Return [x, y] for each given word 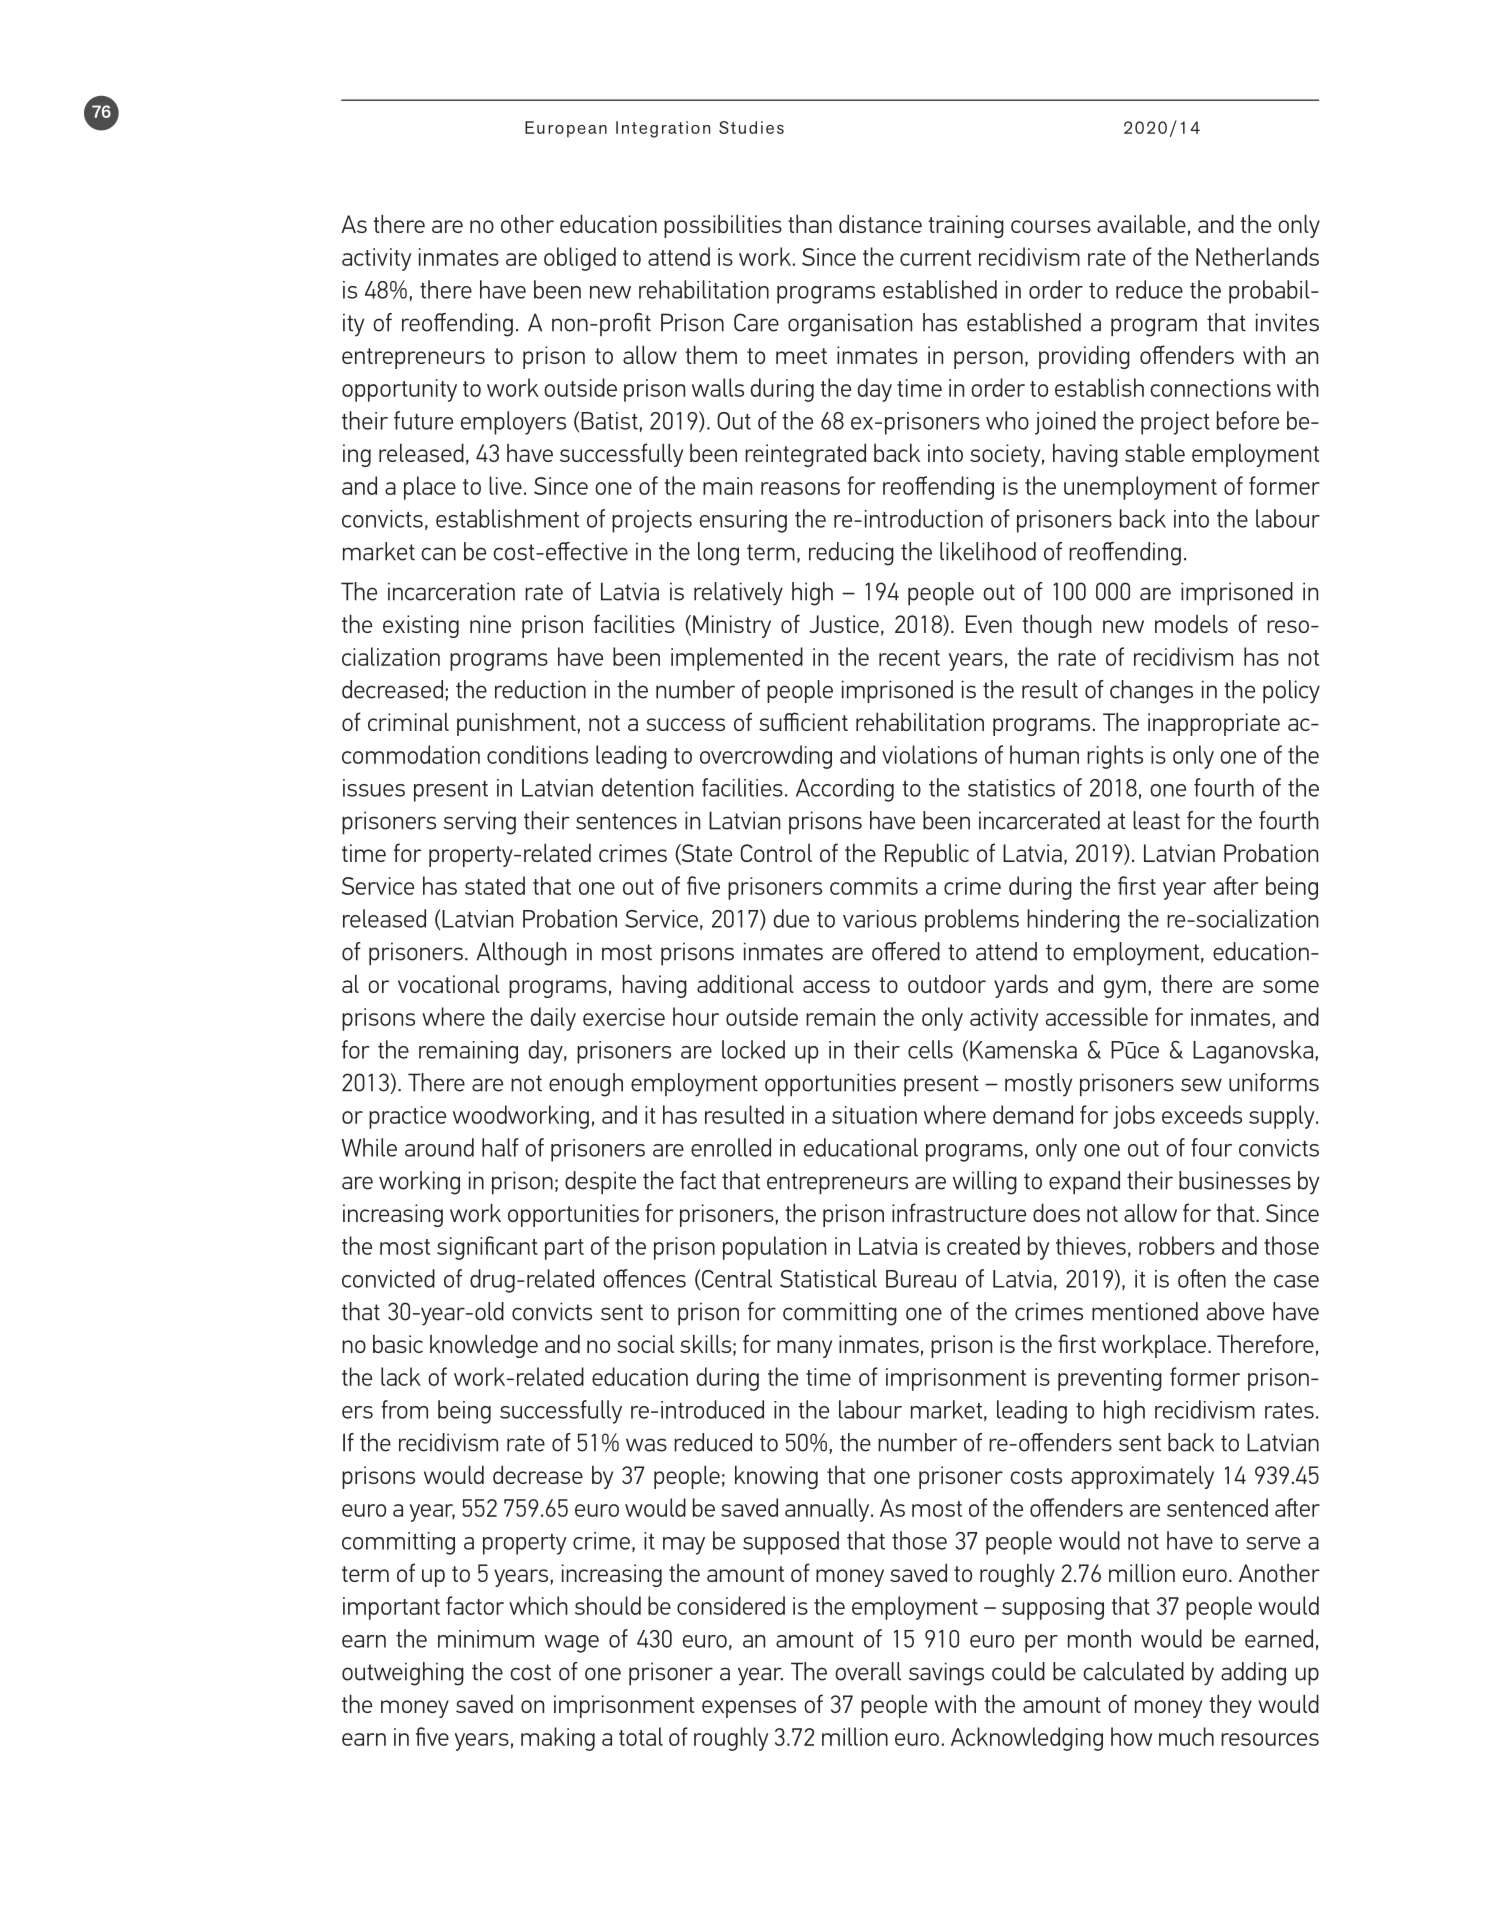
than [810, 223]
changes [1151, 692]
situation [874, 1115]
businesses [1235, 1180]
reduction [540, 689]
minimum [486, 1639]
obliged [580, 259]
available [1141, 223]
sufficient [803, 721]
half [500, 1147]
